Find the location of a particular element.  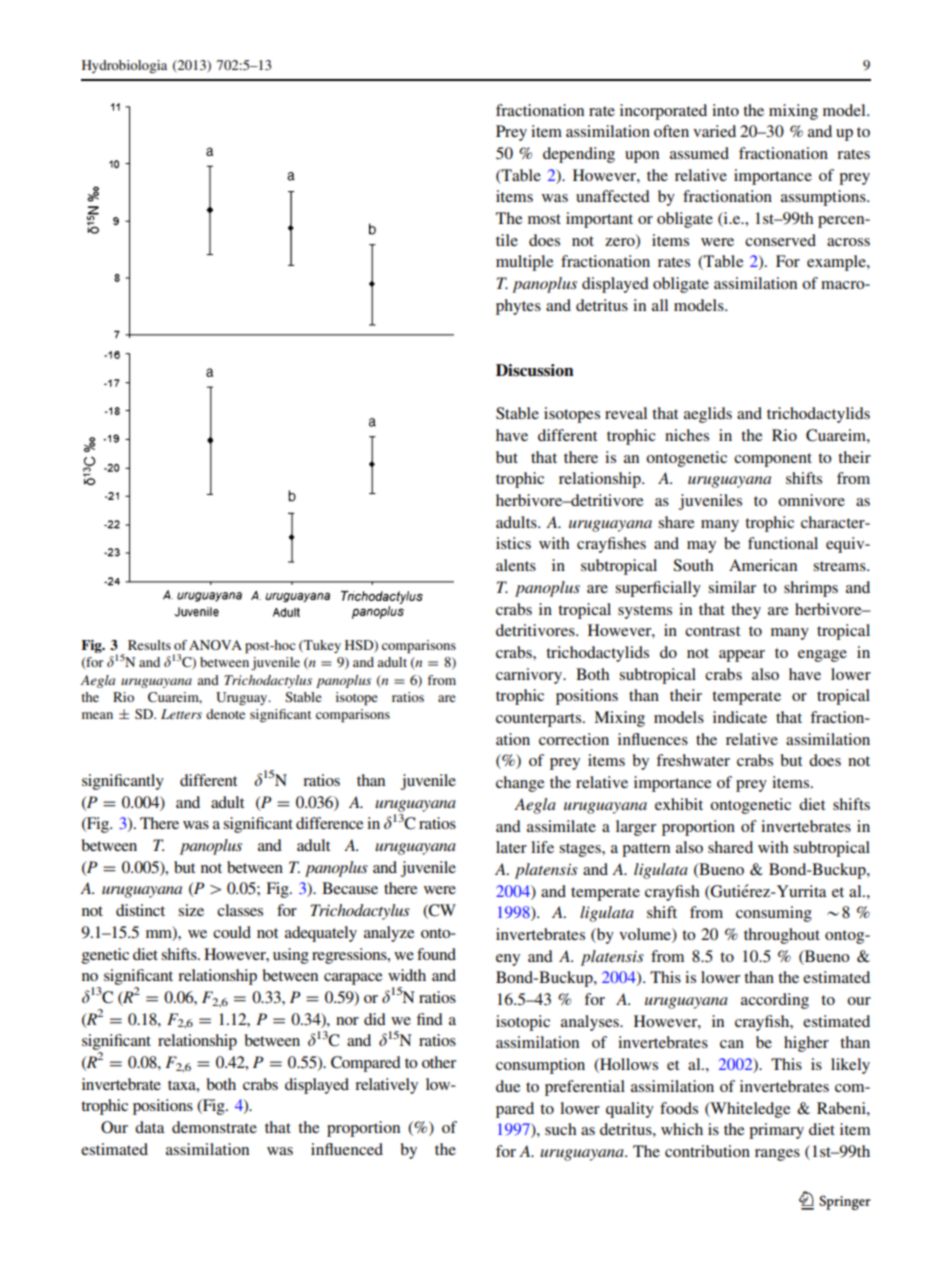

varied is located at coordinates (714, 131).
